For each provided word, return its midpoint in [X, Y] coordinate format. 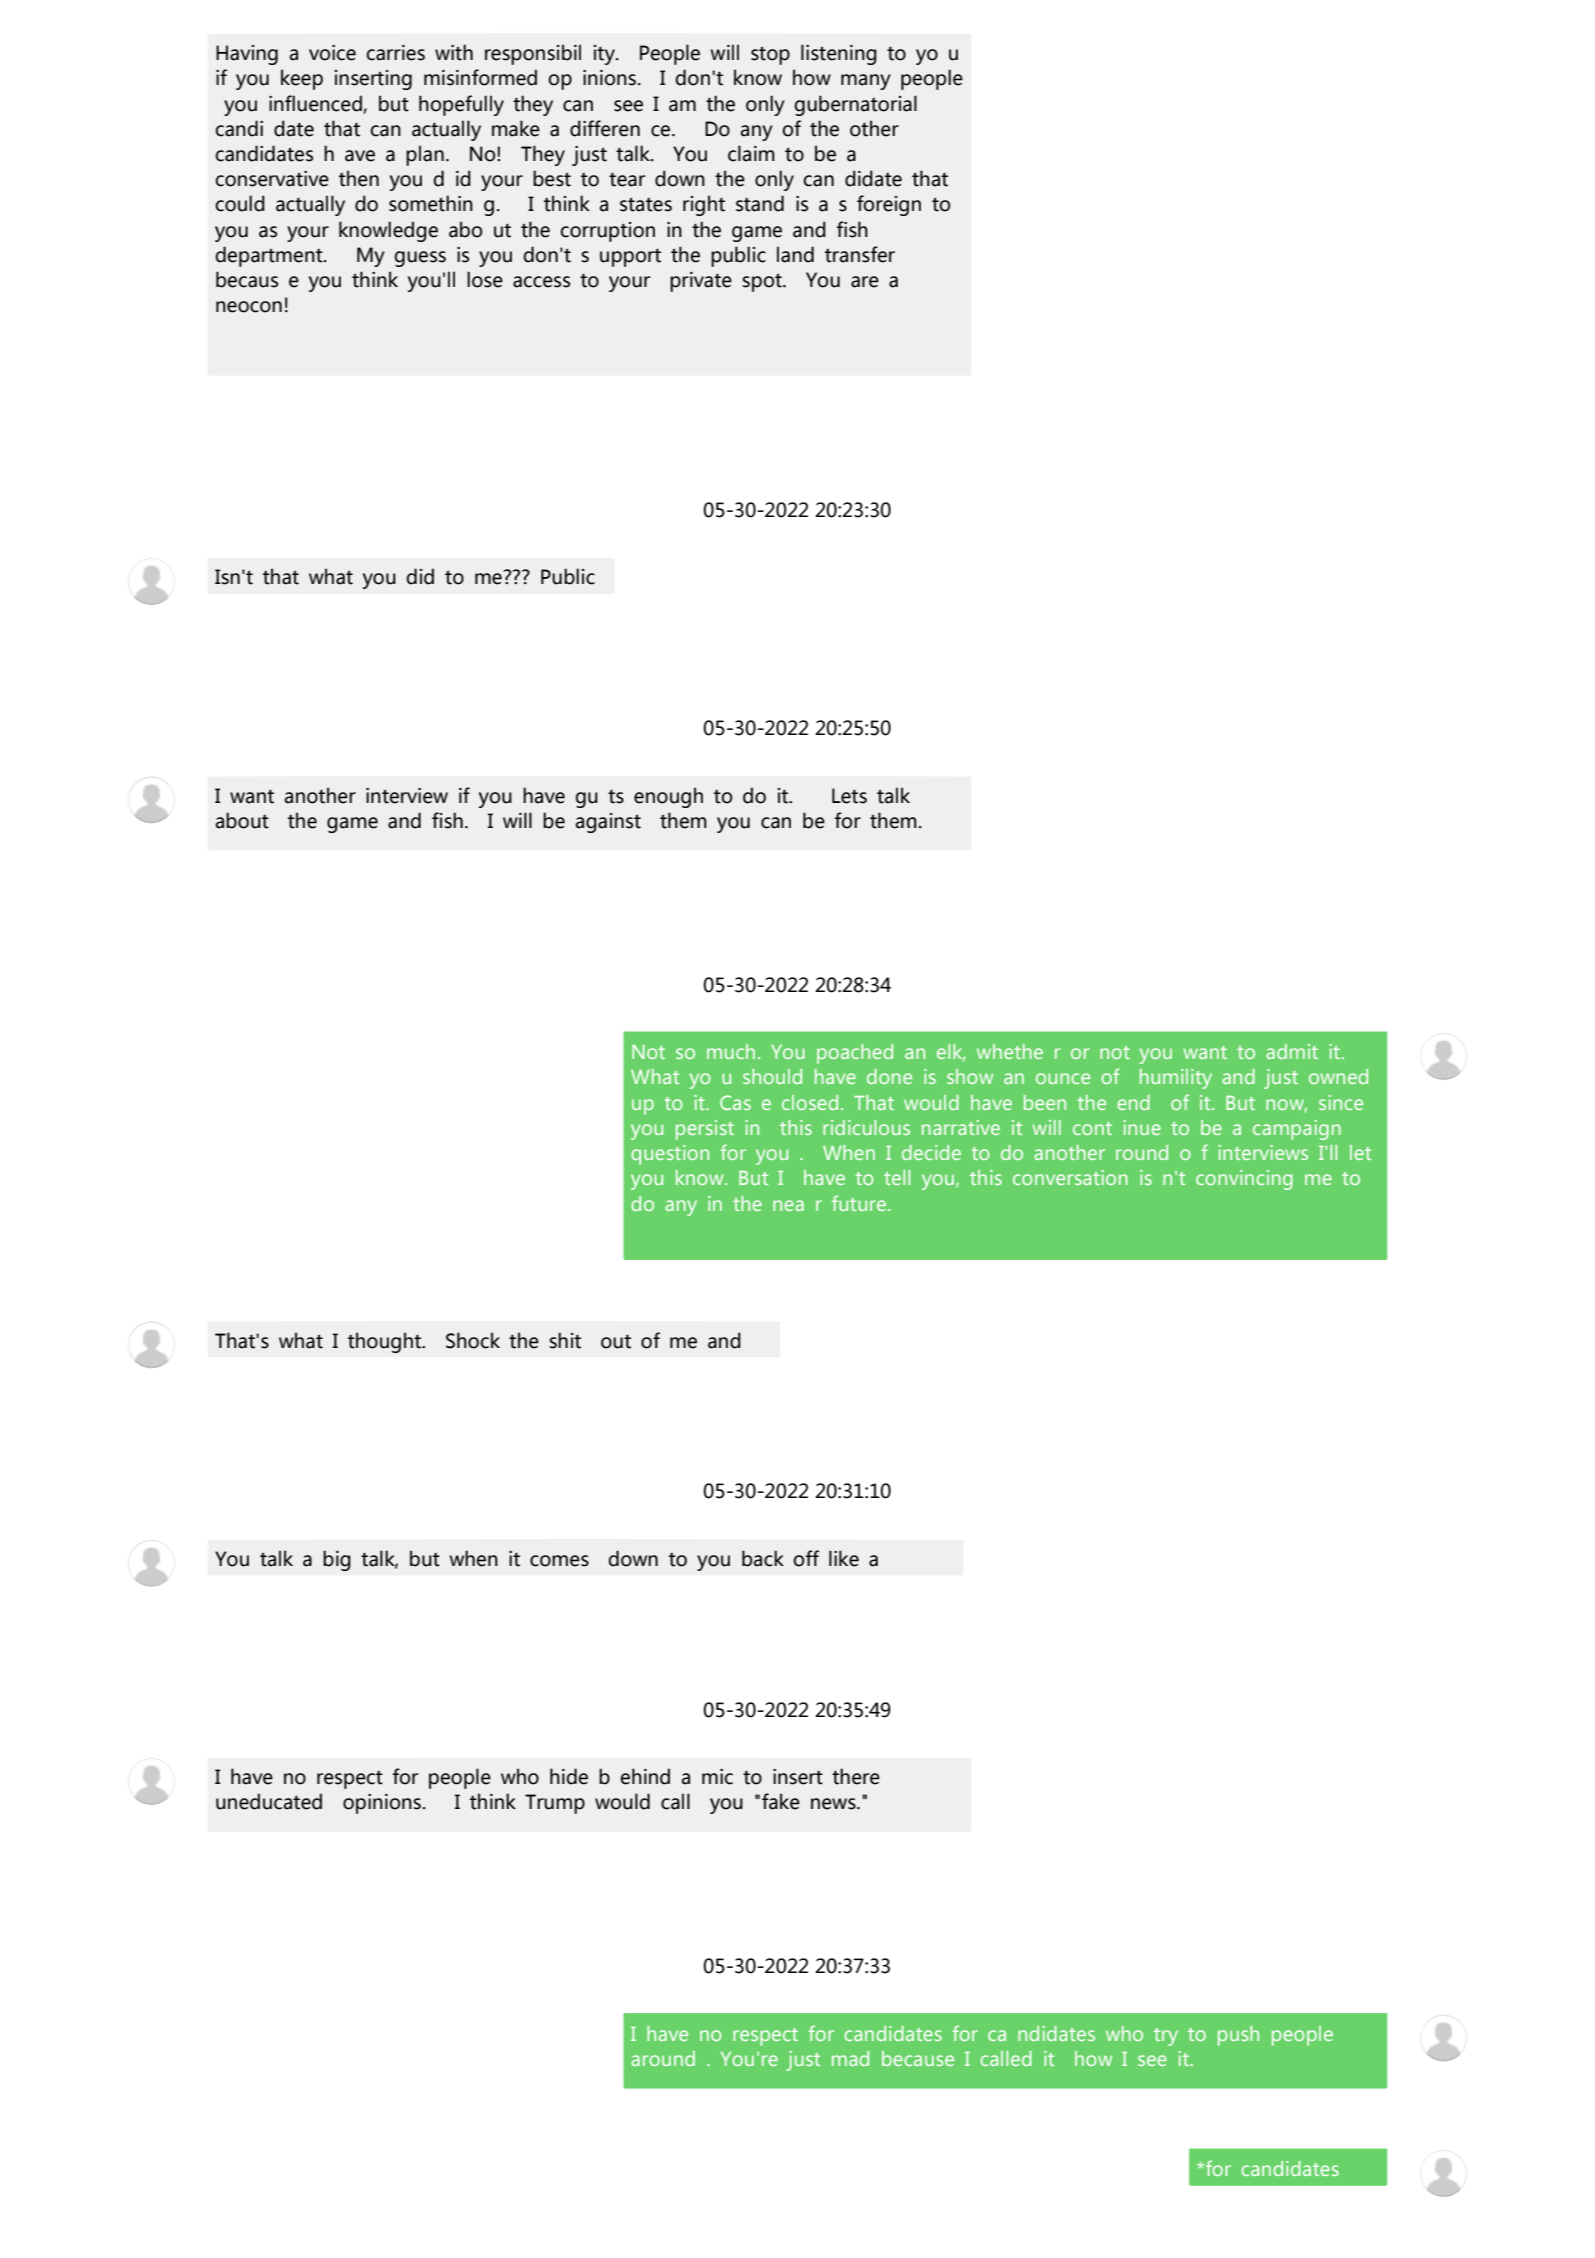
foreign [889, 205]
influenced [316, 104]
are [865, 282]
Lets [849, 796]
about [242, 820]
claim [751, 153]
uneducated [269, 1801]
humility [1176, 1079]
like [844, 1558]
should [772, 1076]
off [806, 1558]
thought [386, 1342]
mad [850, 2058]
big [337, 1560]
